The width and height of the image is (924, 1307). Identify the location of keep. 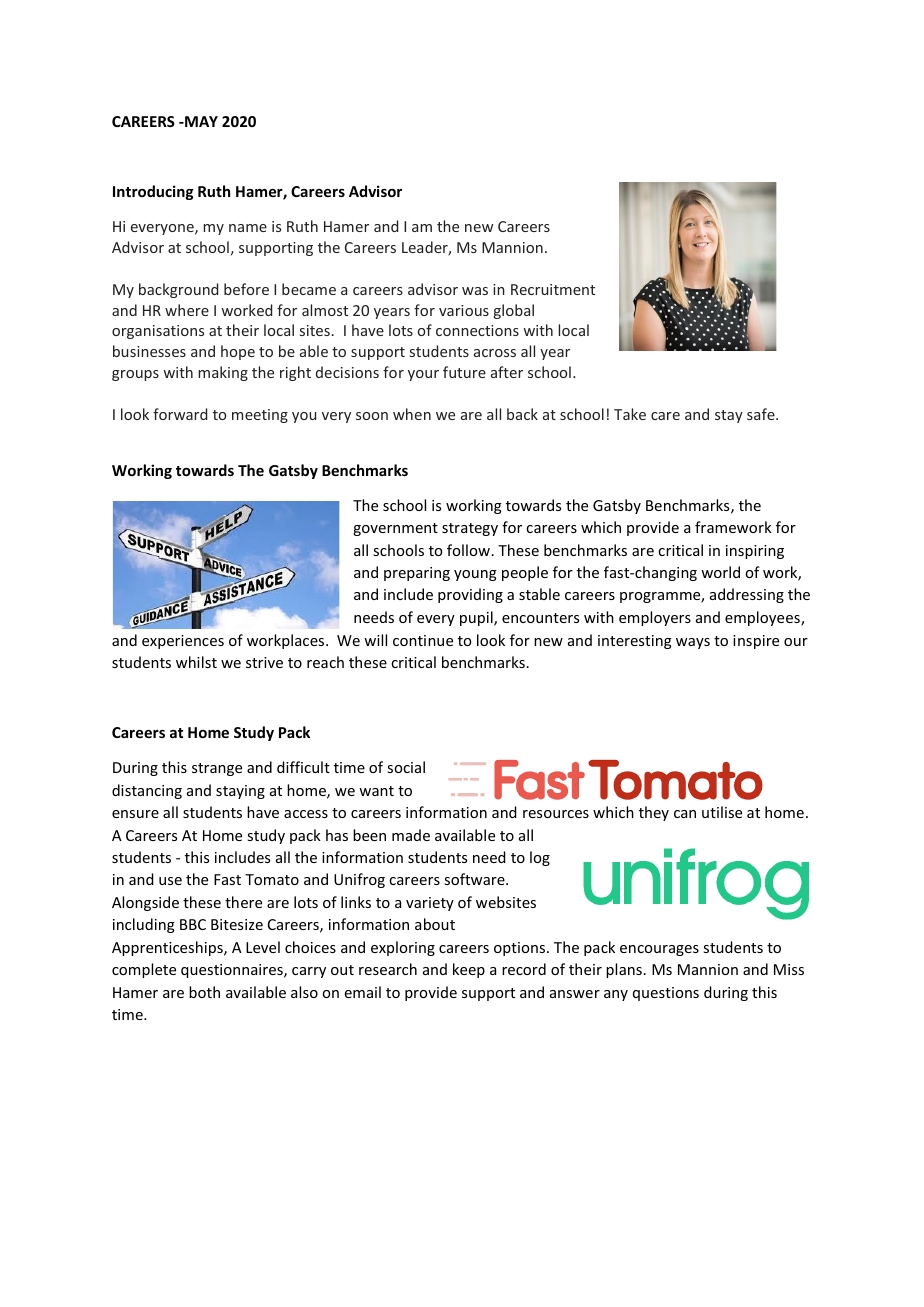
(469, 970).
